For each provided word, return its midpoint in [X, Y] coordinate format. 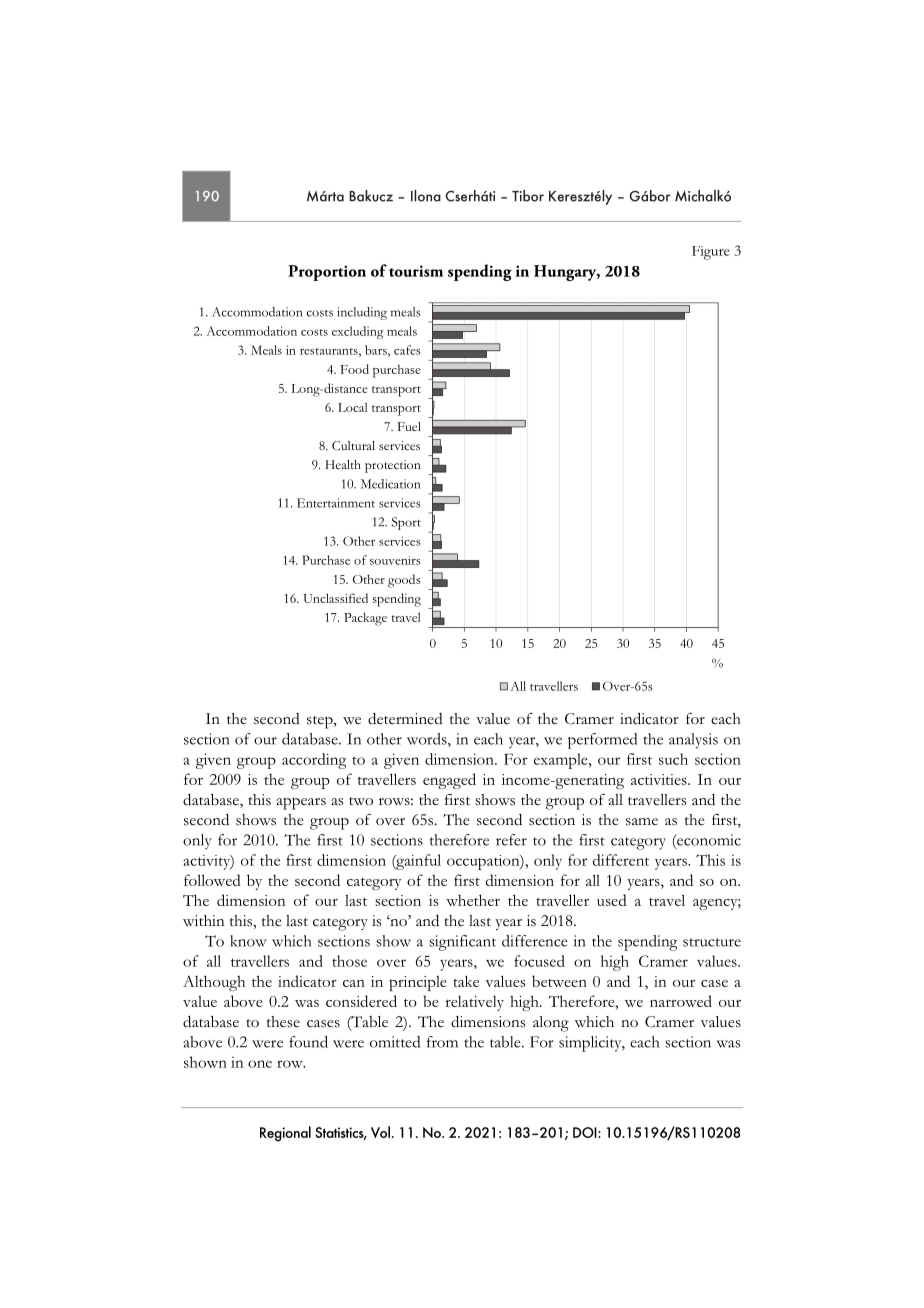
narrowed [681, 1001]
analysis [693, 741]
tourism [416, 271]
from [442, 1042]
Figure [711, 253]
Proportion [327, 273]
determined [405, 719]
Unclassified [335, 598]
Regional [285, 1134]
